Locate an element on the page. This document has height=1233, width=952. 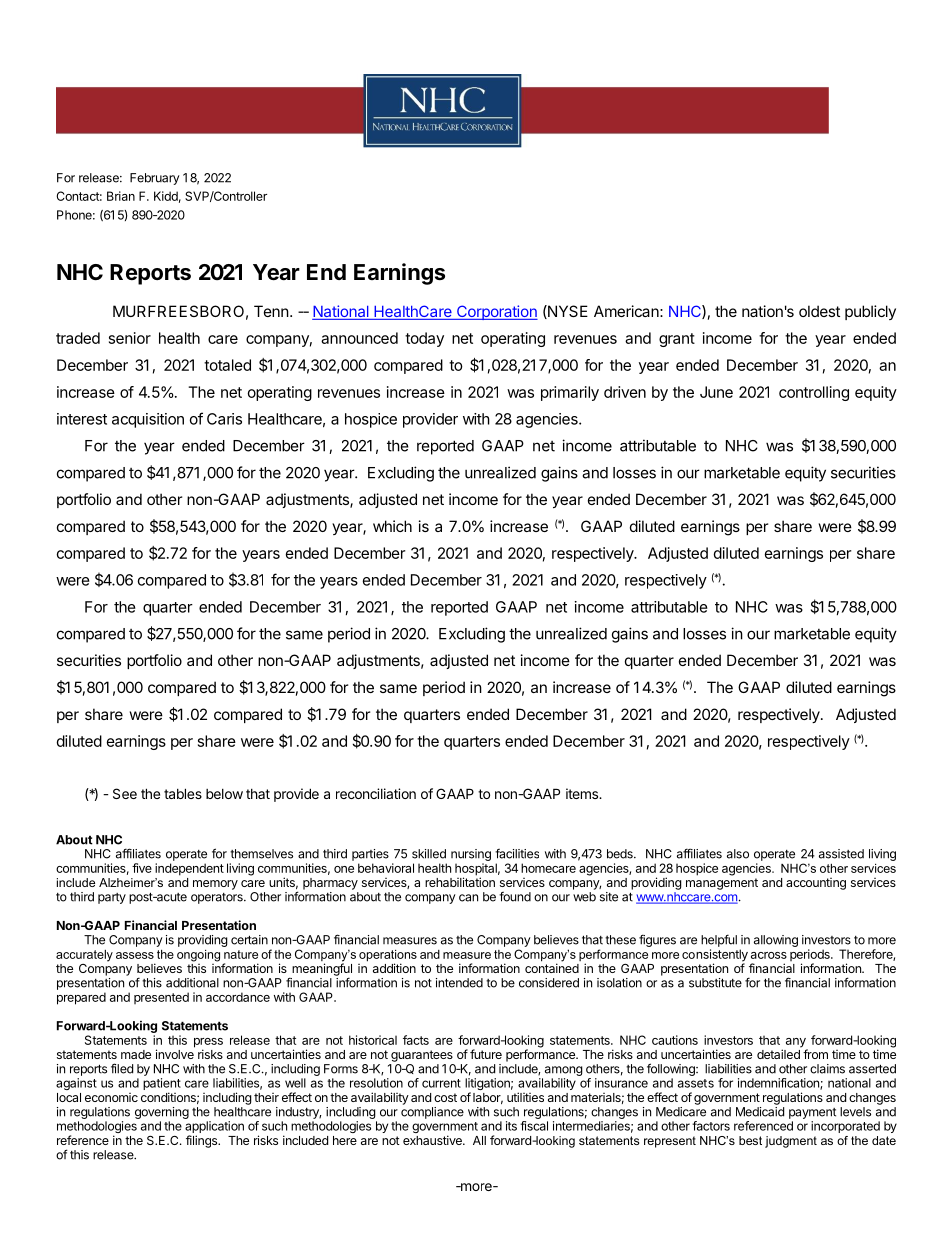
governing is located at coordinates (162, 1113).
